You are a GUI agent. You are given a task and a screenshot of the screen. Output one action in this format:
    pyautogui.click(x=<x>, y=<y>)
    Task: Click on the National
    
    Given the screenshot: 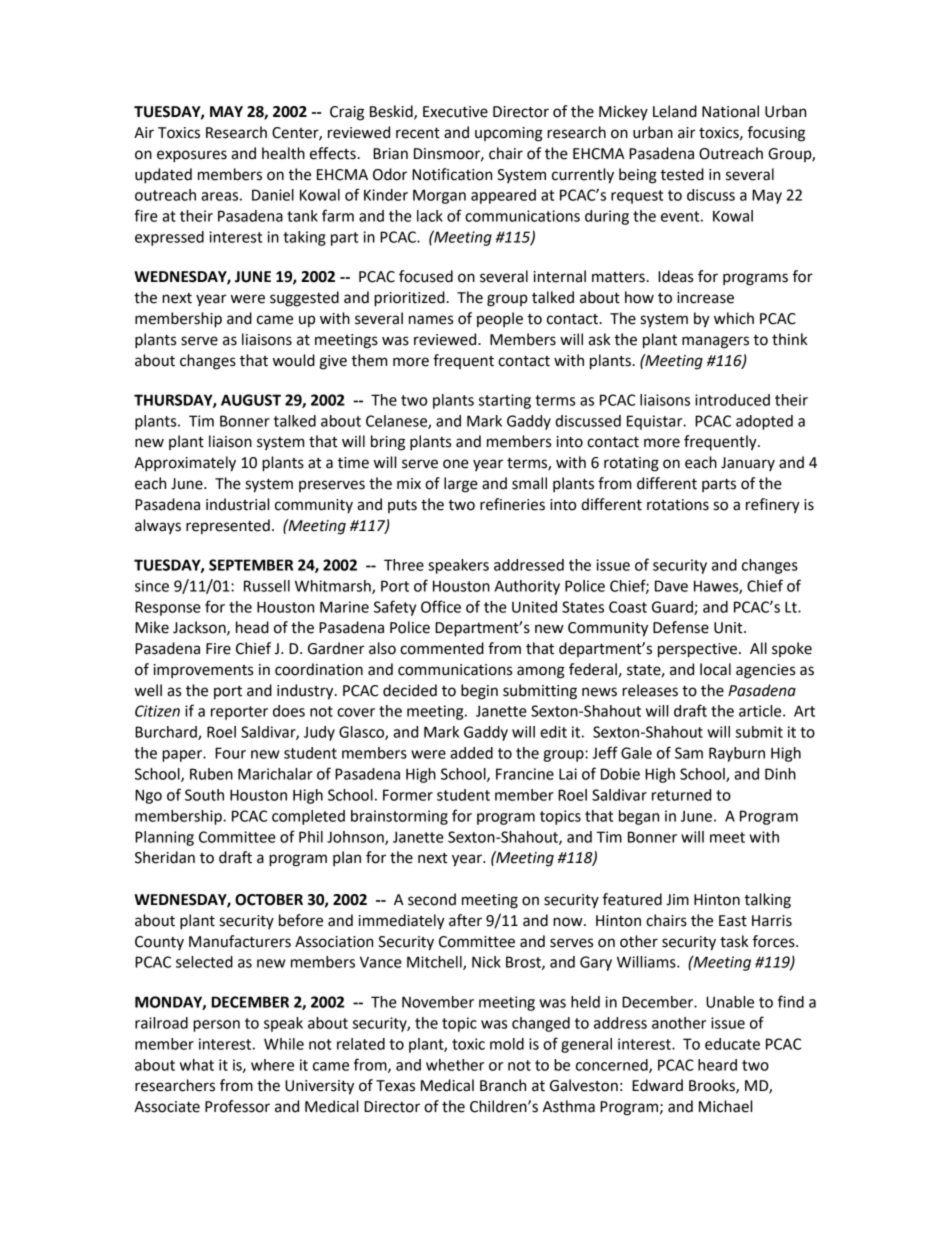 What is the action you would take?
    pyautogui.click(x=730, y=111)
